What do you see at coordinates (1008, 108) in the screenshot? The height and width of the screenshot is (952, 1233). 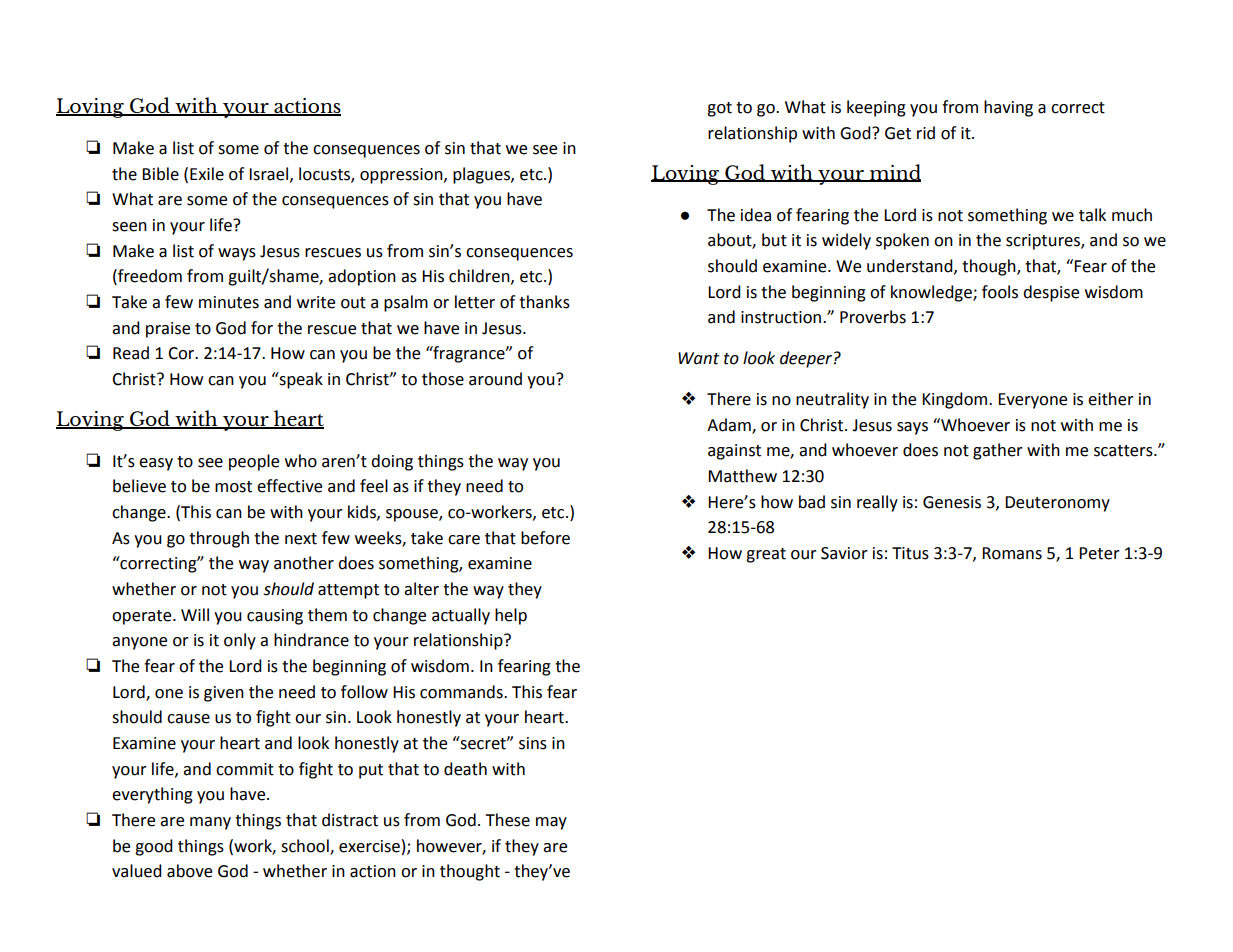 I see `having` at bounding box center [1008, 108].
